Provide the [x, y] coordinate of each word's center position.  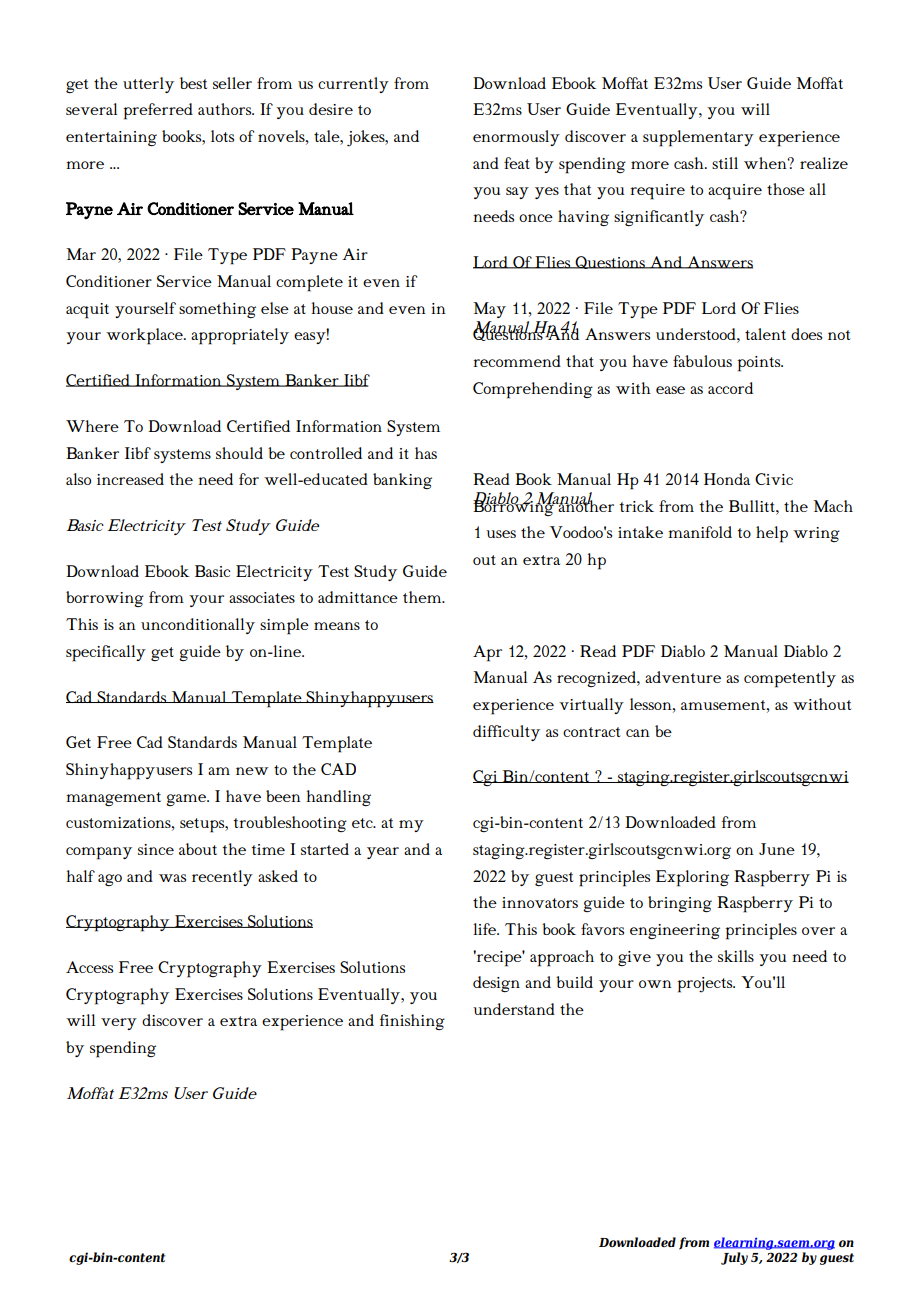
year [383, 853]
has [426, 453]
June [777, 849]
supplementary [698, 138]
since [156, 849]
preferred [158, 111]
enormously [516, 138]
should [239, 453]
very [119, 1024]
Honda [727, 479]
